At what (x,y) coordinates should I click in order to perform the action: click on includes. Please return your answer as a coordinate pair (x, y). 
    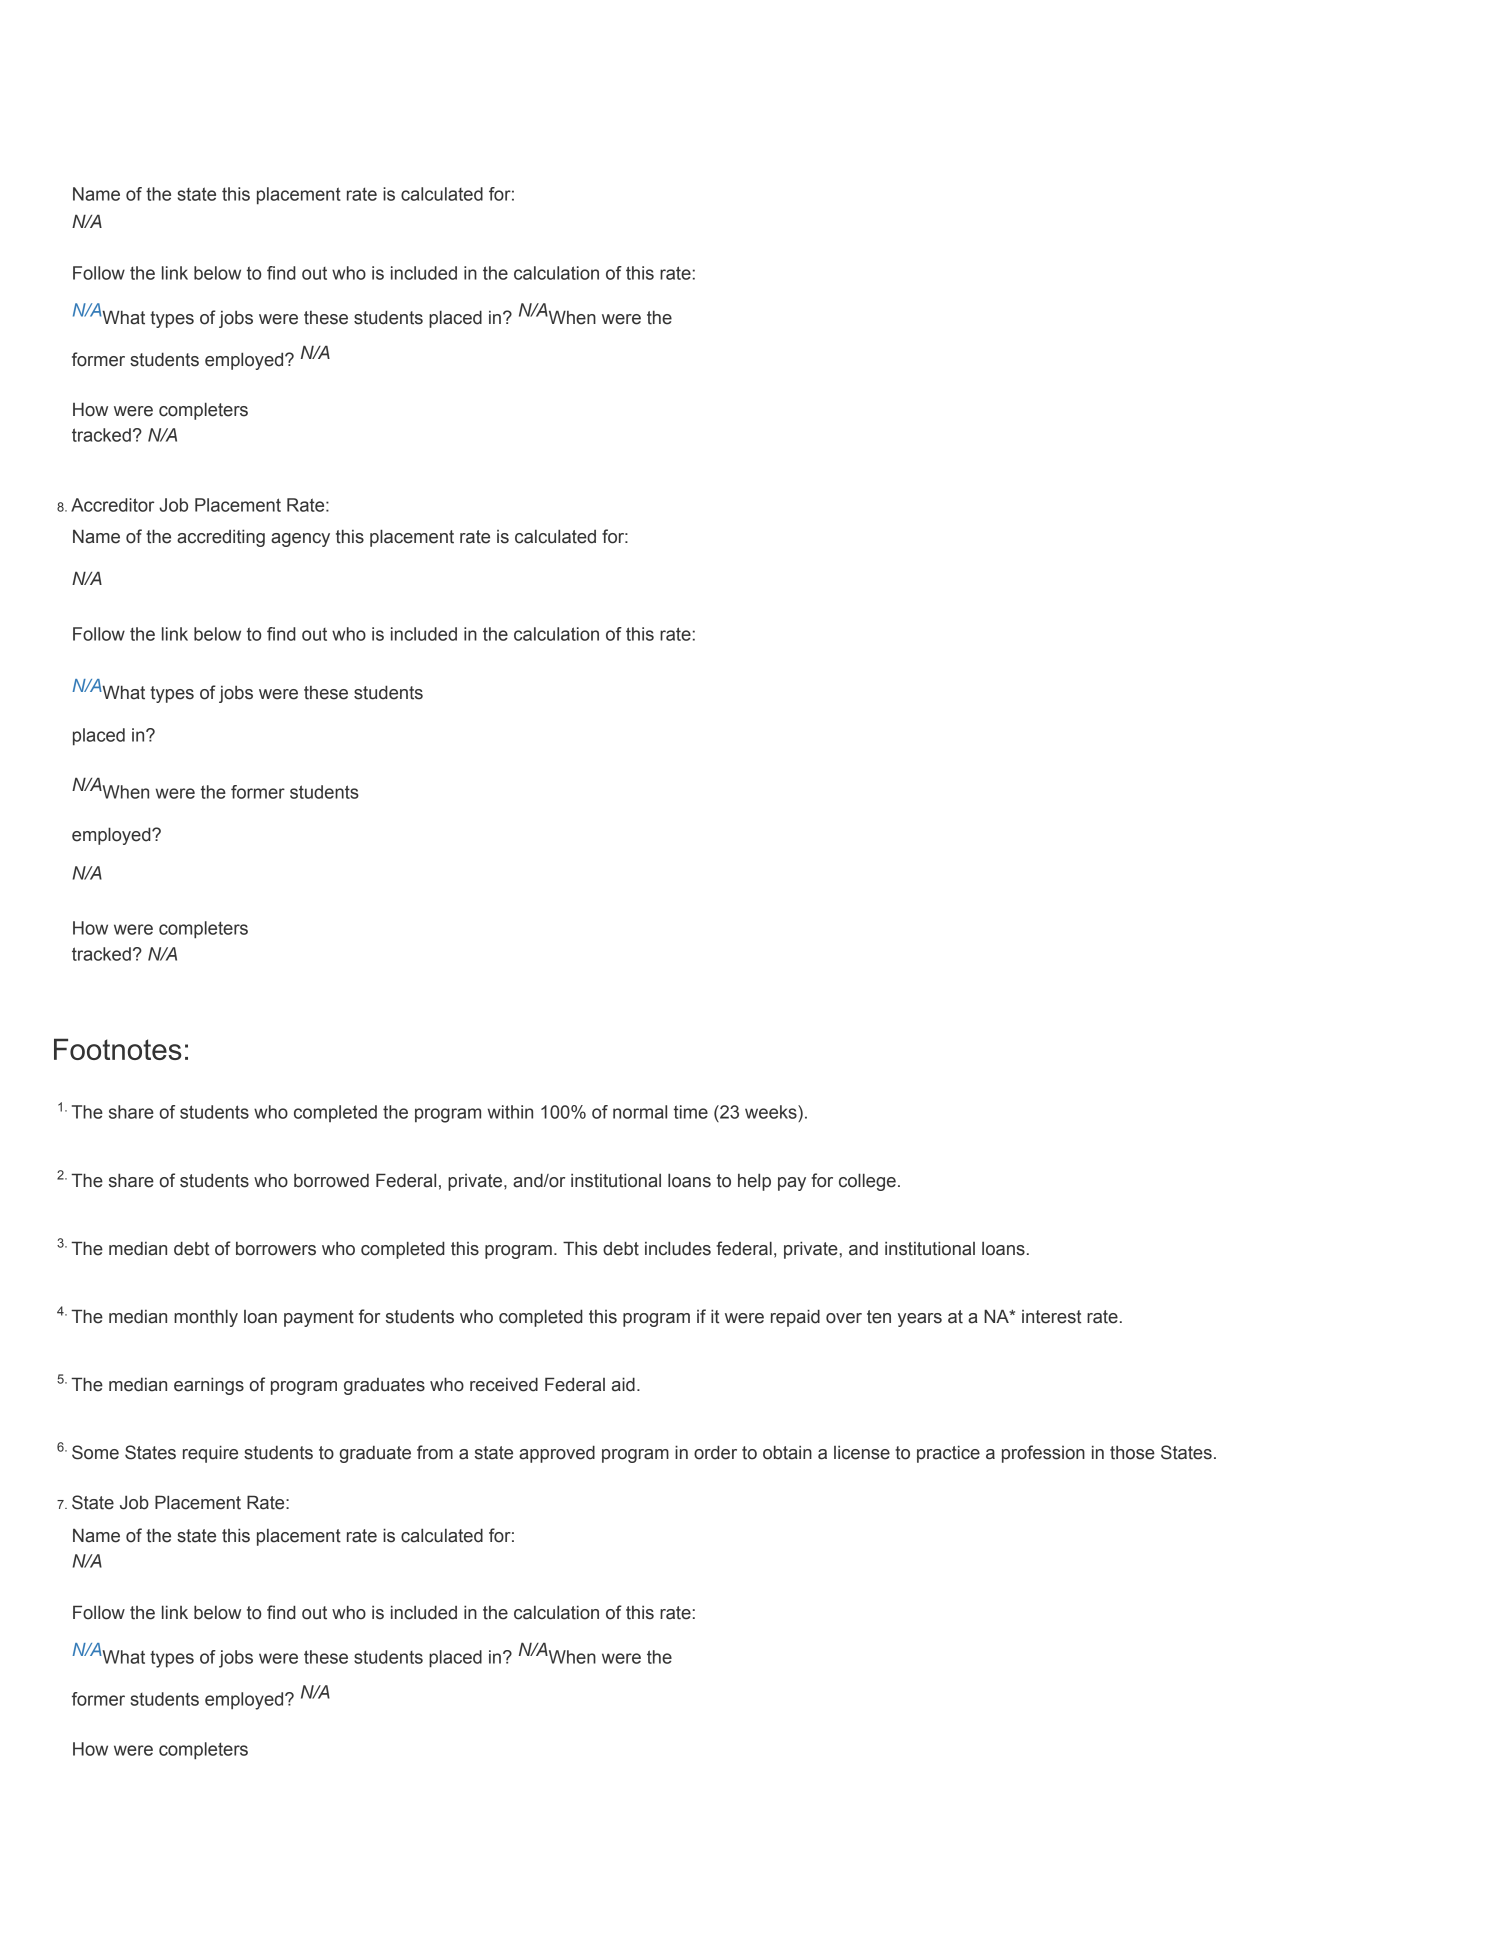
    Looking at the image, I should click on (678, 1248).
